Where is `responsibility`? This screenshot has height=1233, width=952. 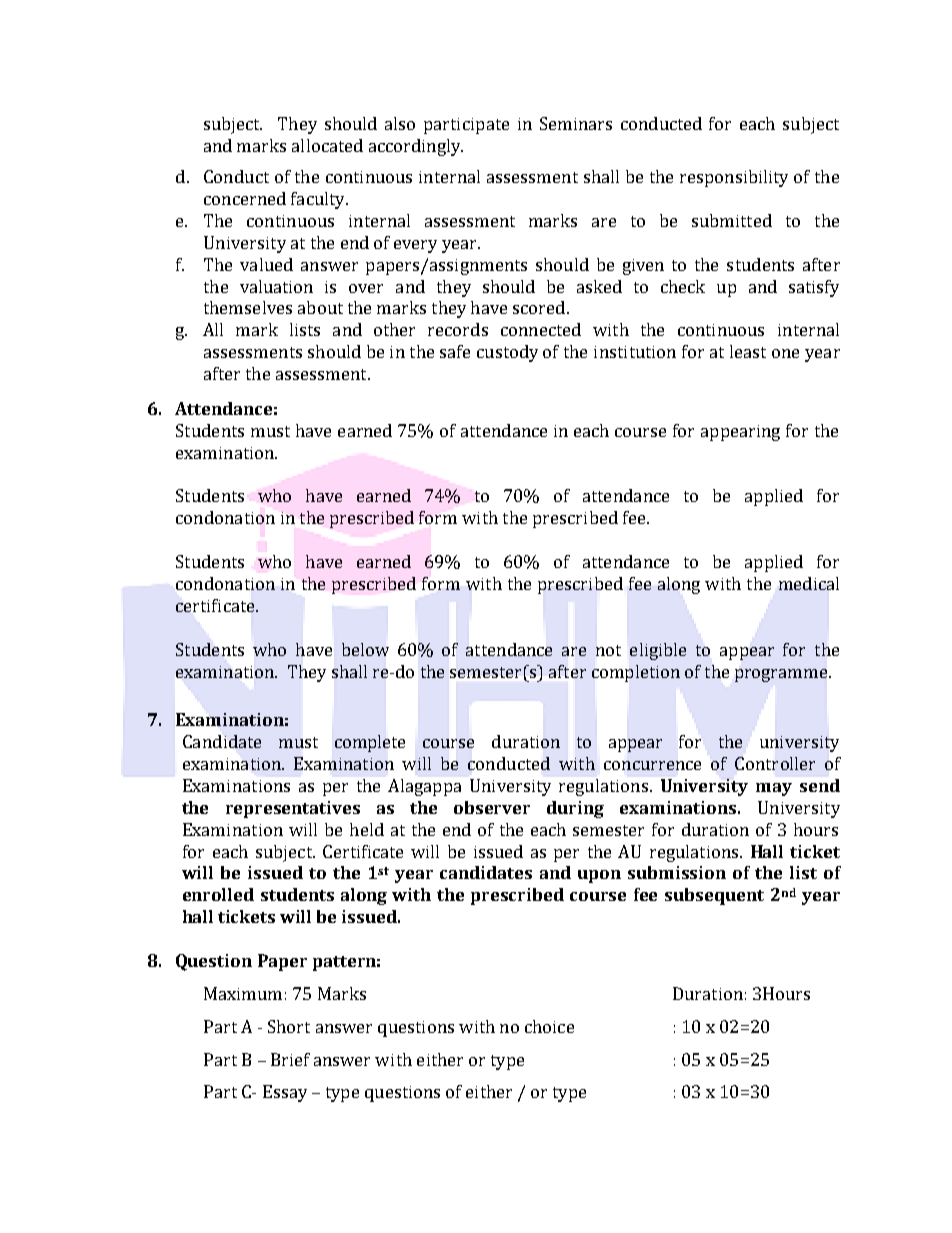 responsibility is located at coordinates (734, 178).
